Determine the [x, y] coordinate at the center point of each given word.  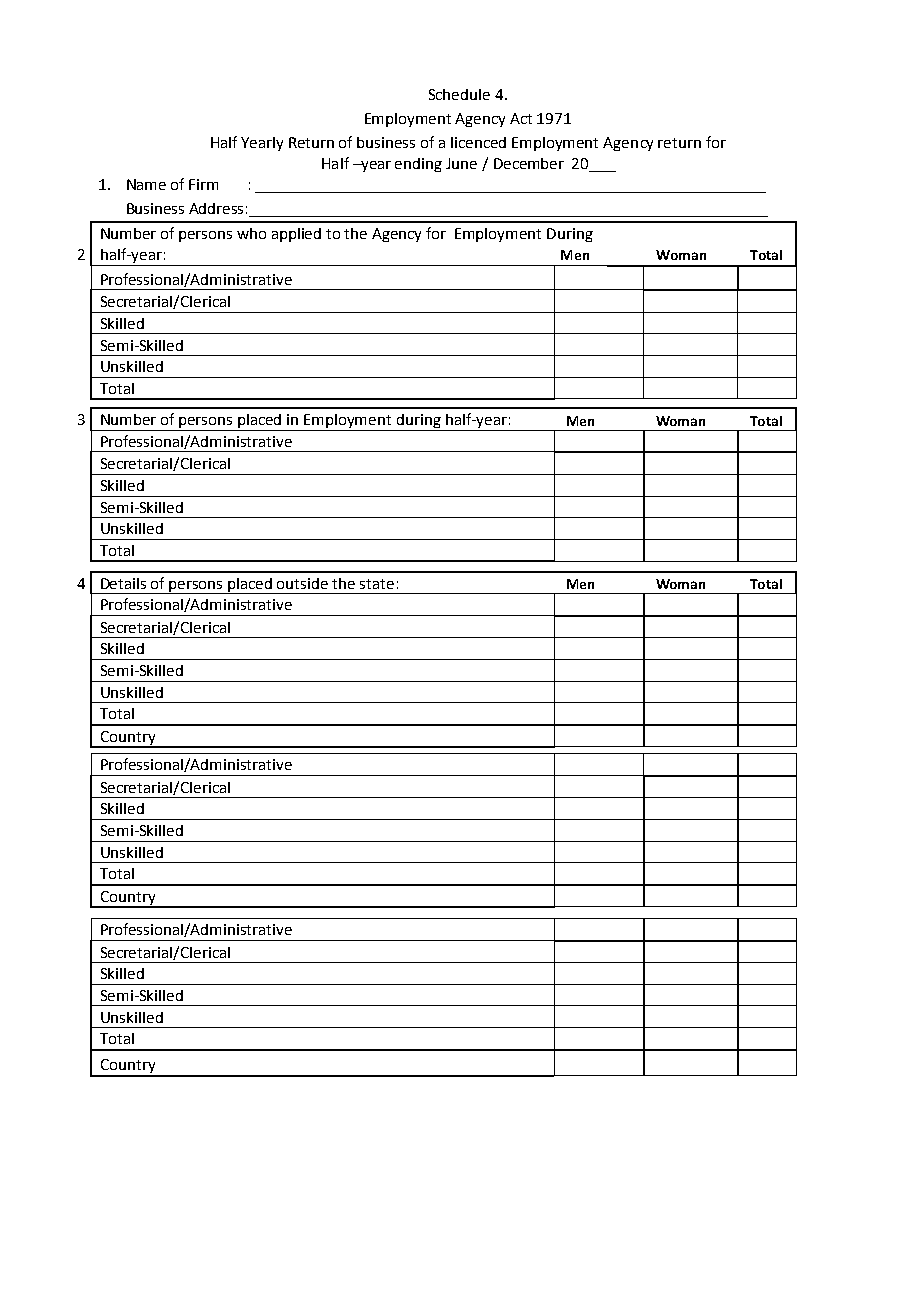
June [461, 163]
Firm [203, 184]
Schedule [459, 94]
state [377, 584]
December [529, 163]
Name [146, 184]
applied [296, 235]
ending [418, 165]
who [251, 233]
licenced [478, 142]
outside [302, 583]
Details [123, 583]
